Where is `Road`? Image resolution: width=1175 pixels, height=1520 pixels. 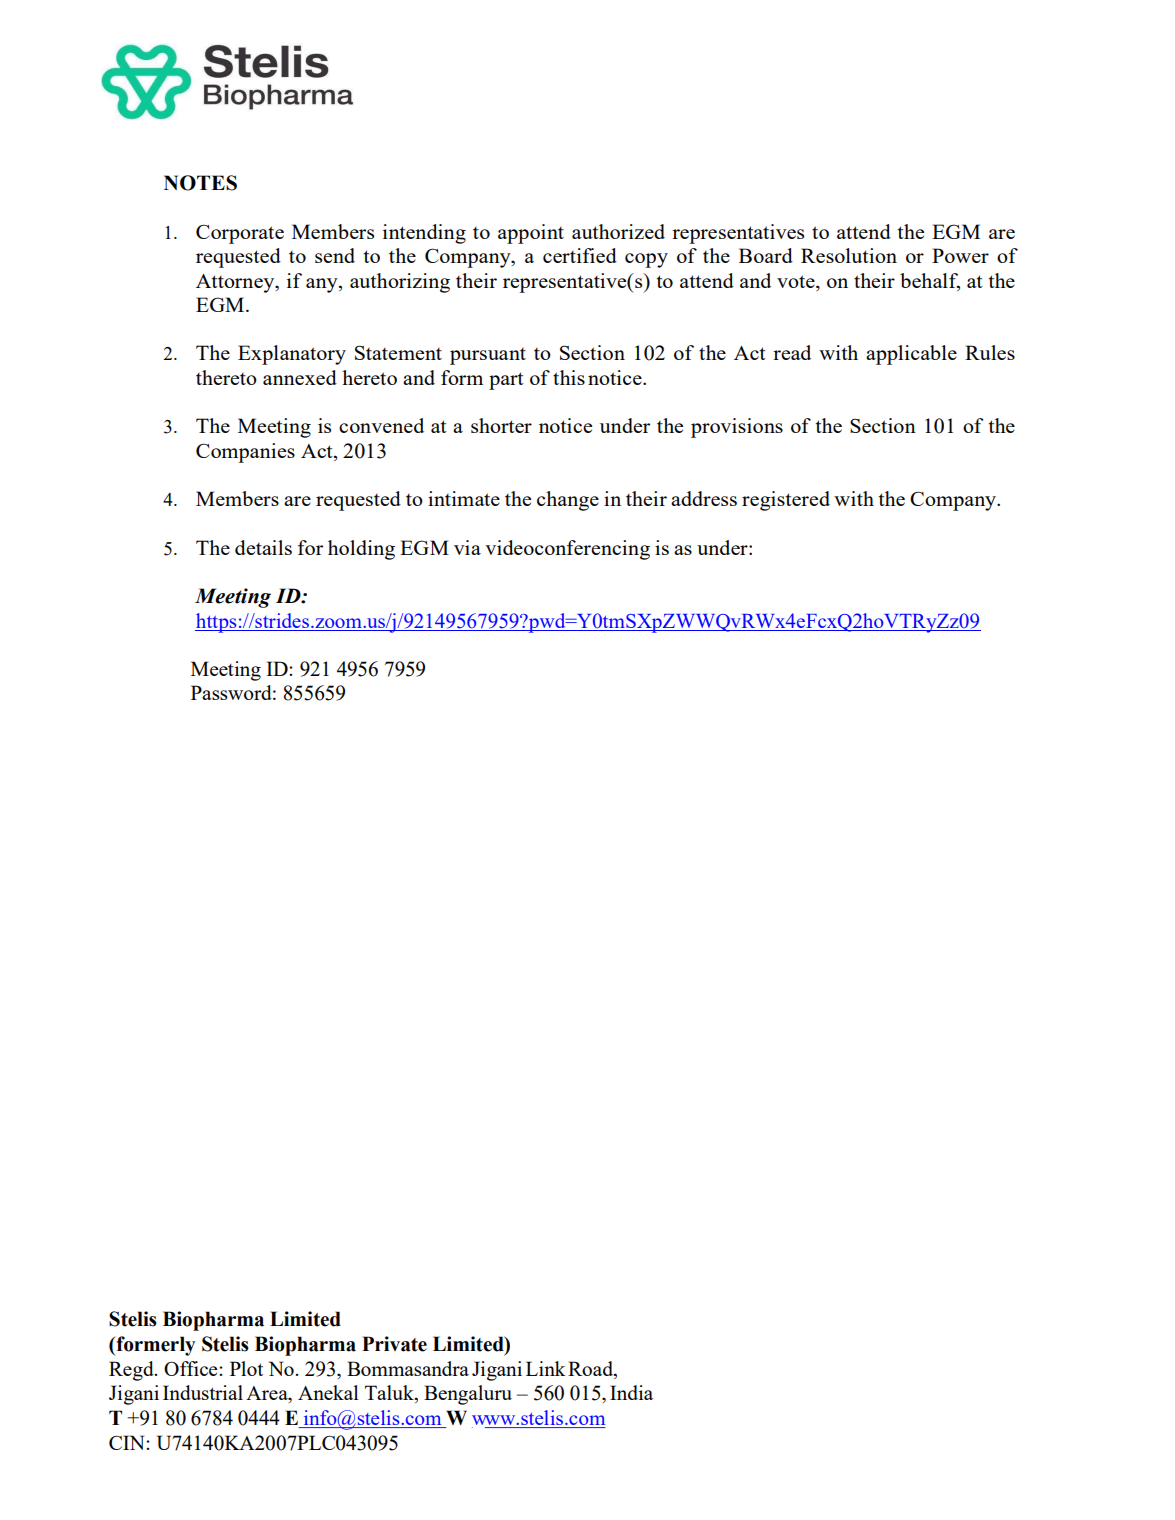
Road is located at coordinates (591, 1368).
